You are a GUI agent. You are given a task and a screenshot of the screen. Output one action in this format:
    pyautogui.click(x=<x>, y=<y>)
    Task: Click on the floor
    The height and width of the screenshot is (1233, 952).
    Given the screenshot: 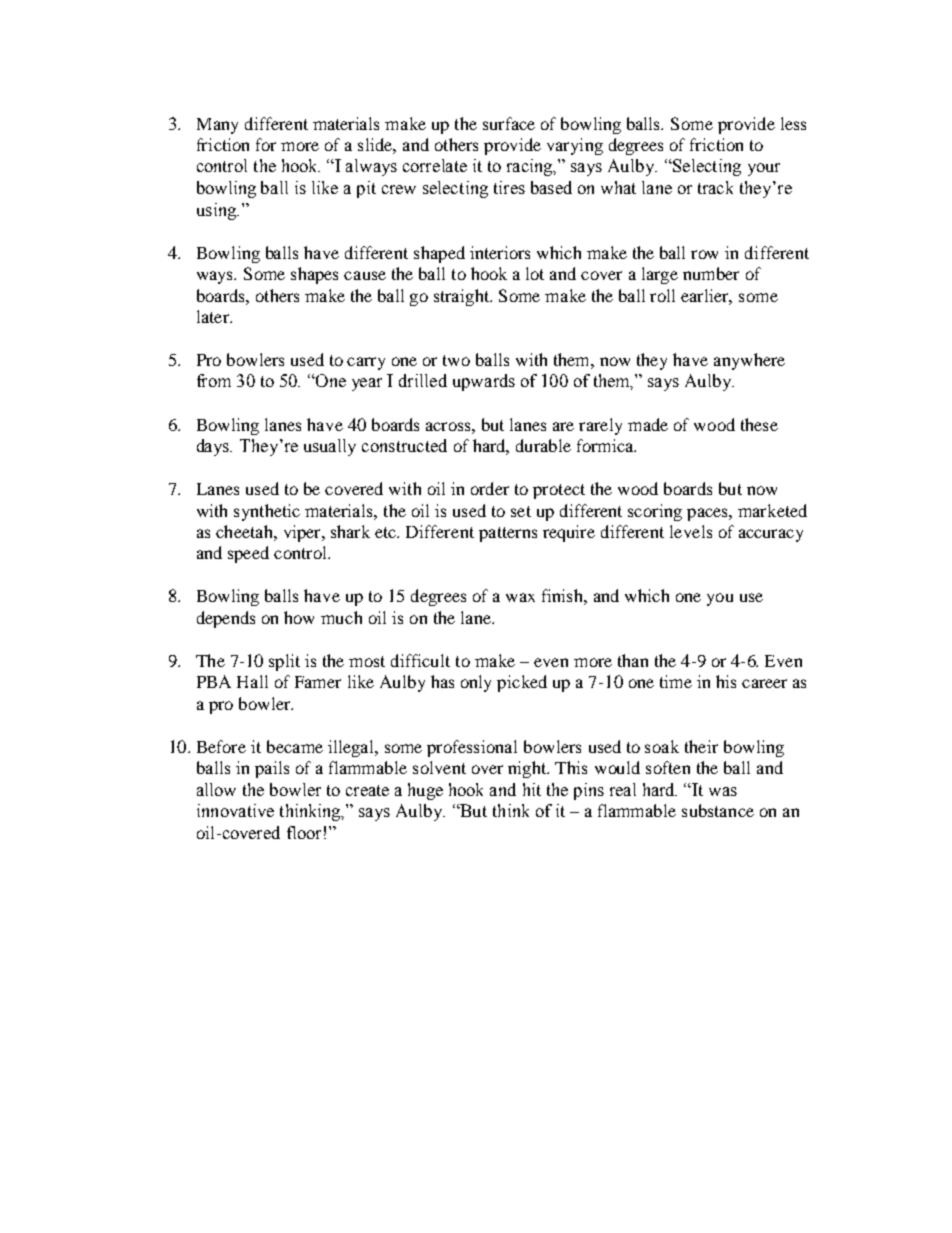 What is the action you would take?
    pyautogui.click(x=304, y=832)
